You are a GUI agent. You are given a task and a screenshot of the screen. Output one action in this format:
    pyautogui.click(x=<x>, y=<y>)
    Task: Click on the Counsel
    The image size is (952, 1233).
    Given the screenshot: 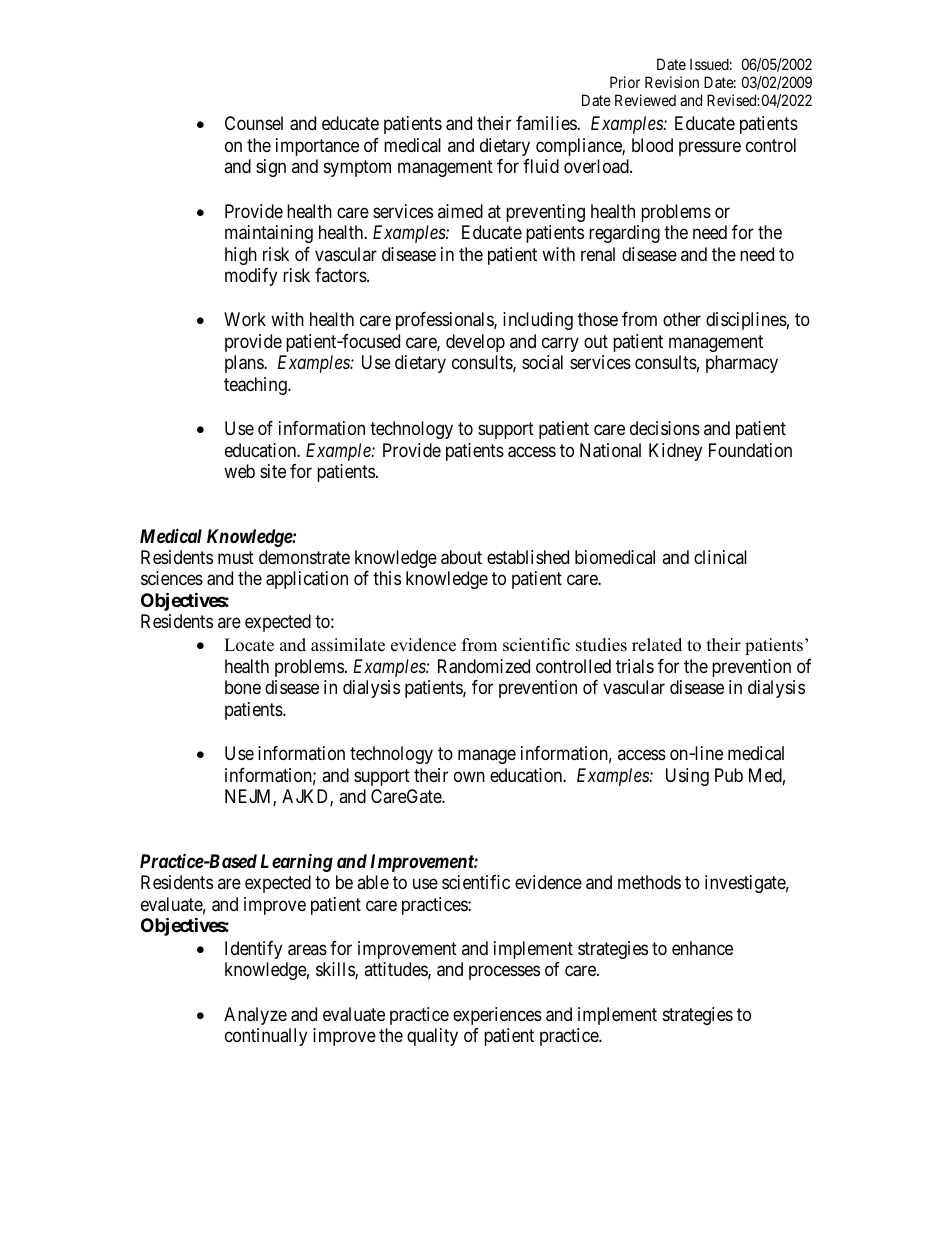 What is the action you would take?
    pyautogui.click(x=254, y=123)
